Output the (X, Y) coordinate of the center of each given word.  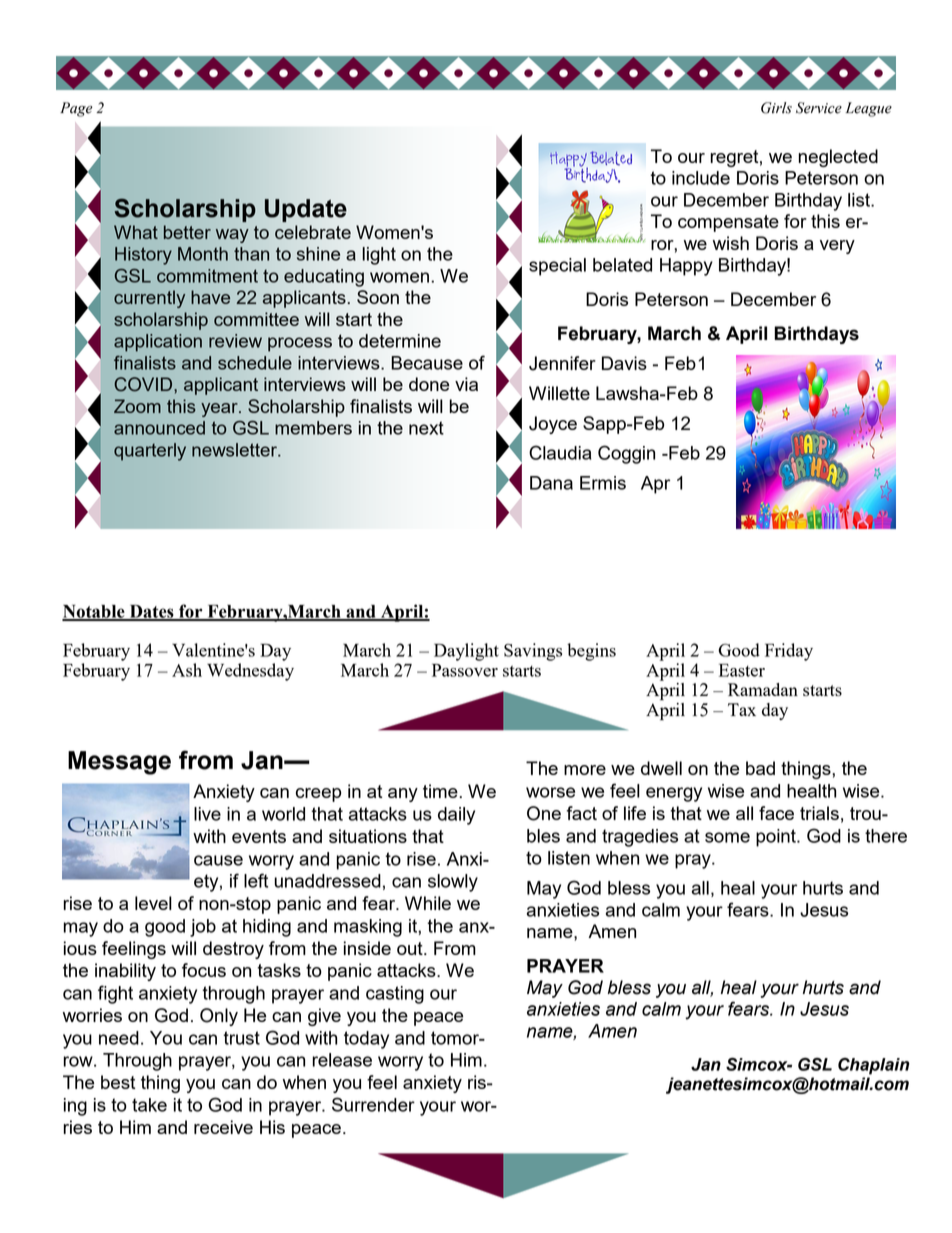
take (149, 1105)
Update (306, 210)
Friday (789, 652)
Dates (151, 612)
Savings (533, 652)
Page (76, 109)
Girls (776, 108)
